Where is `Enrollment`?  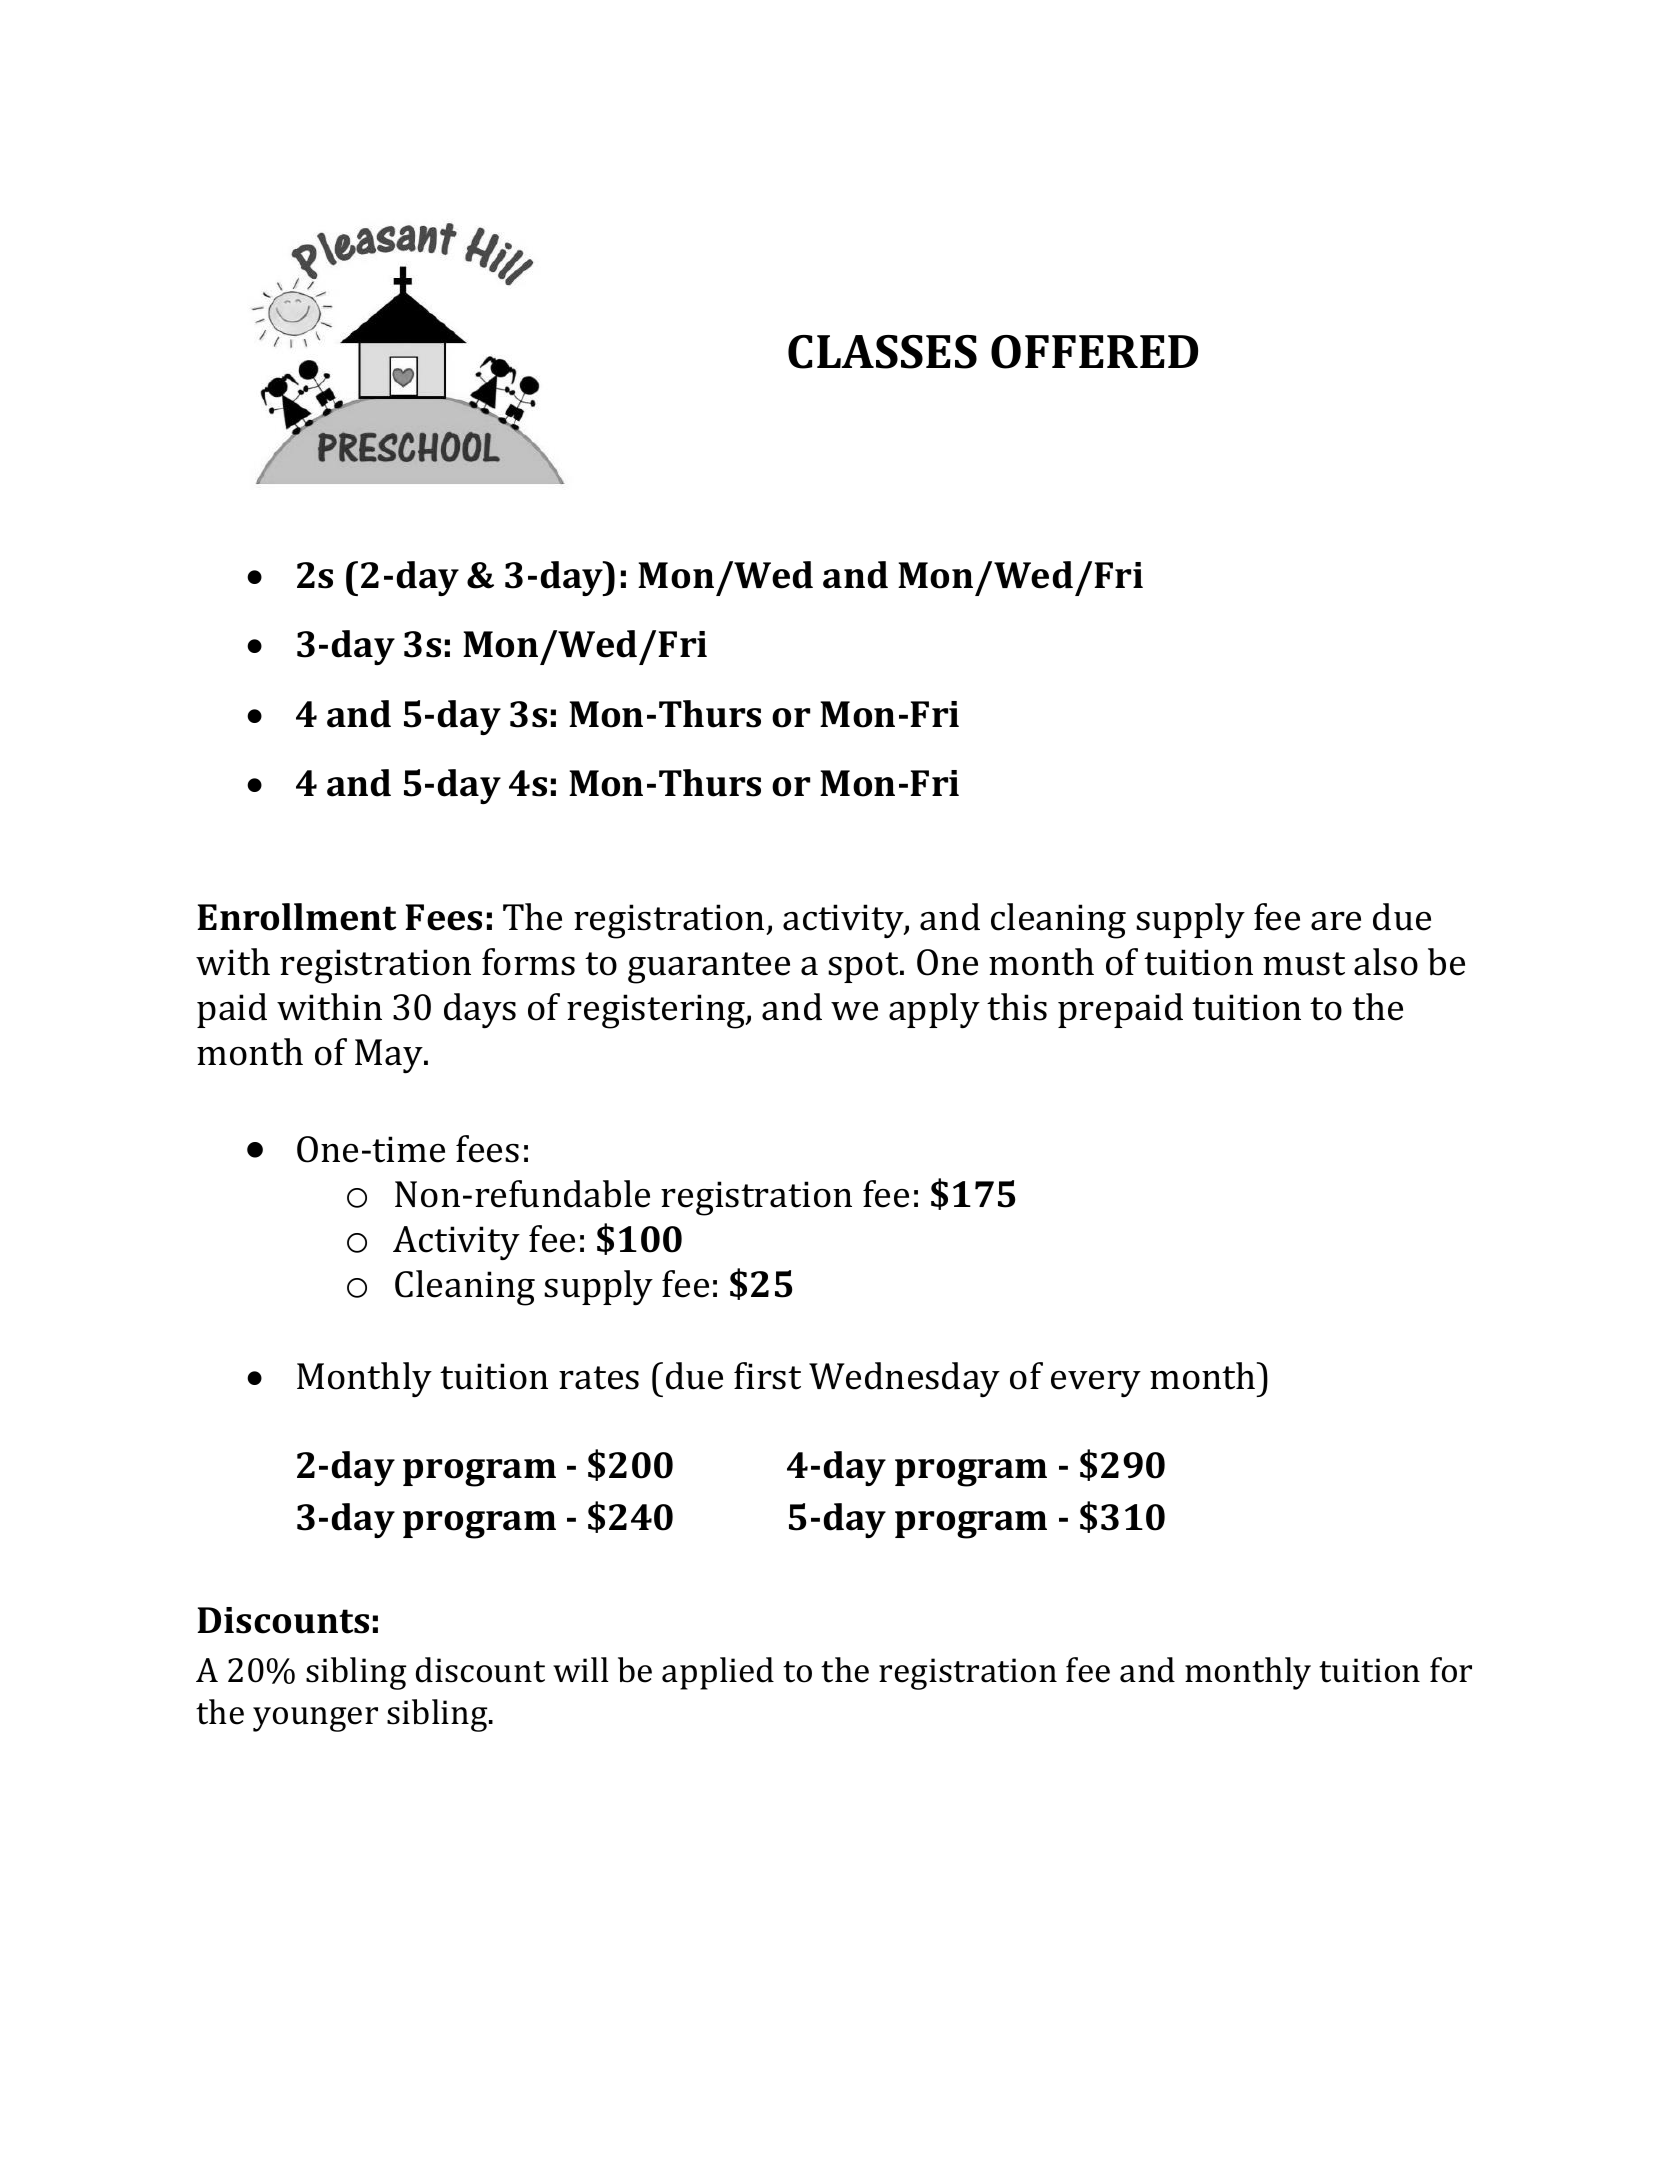
Enrollment is located at coordinates (296, 917).
